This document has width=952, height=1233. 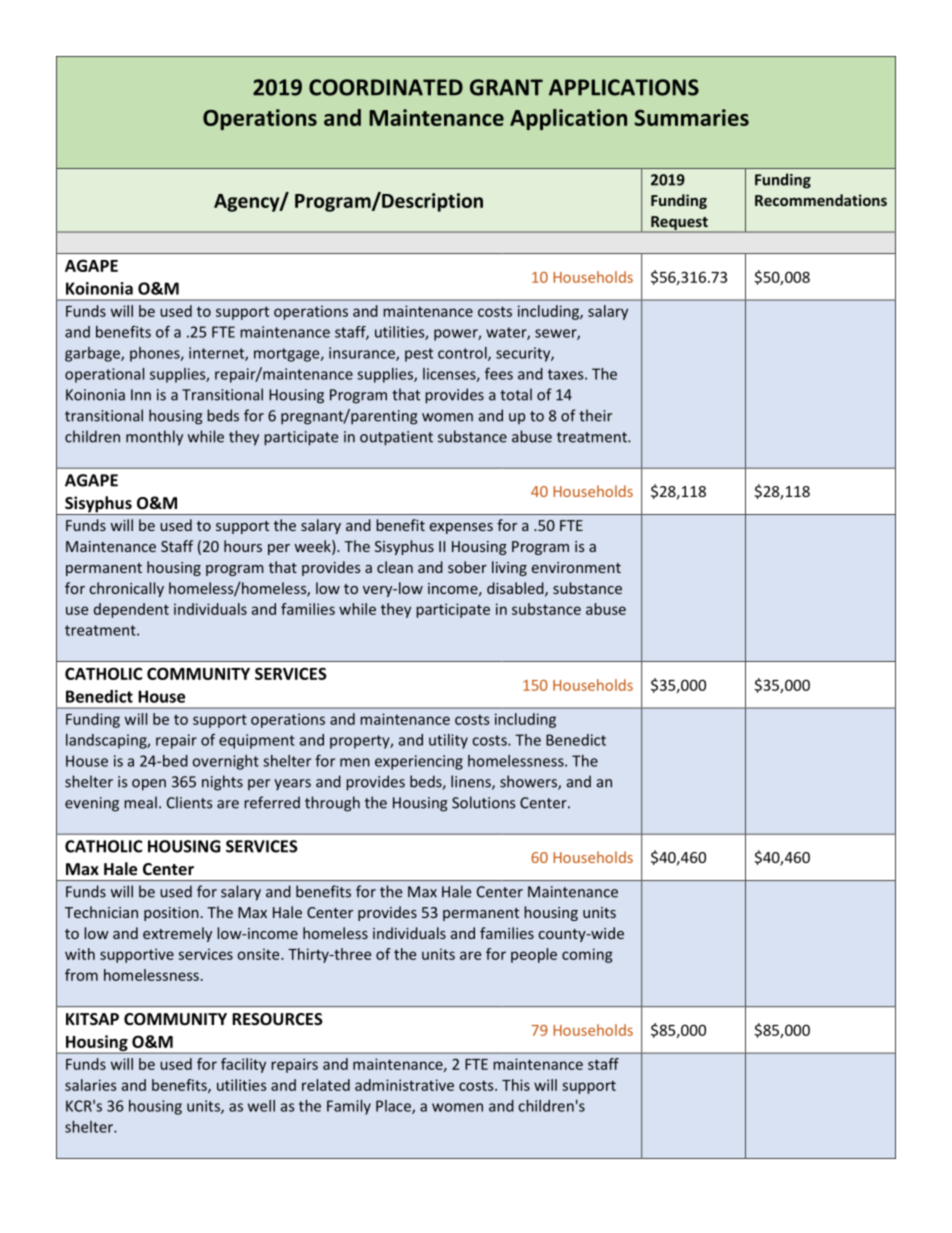 I want to click on showers, so click(x=529, y=782).
